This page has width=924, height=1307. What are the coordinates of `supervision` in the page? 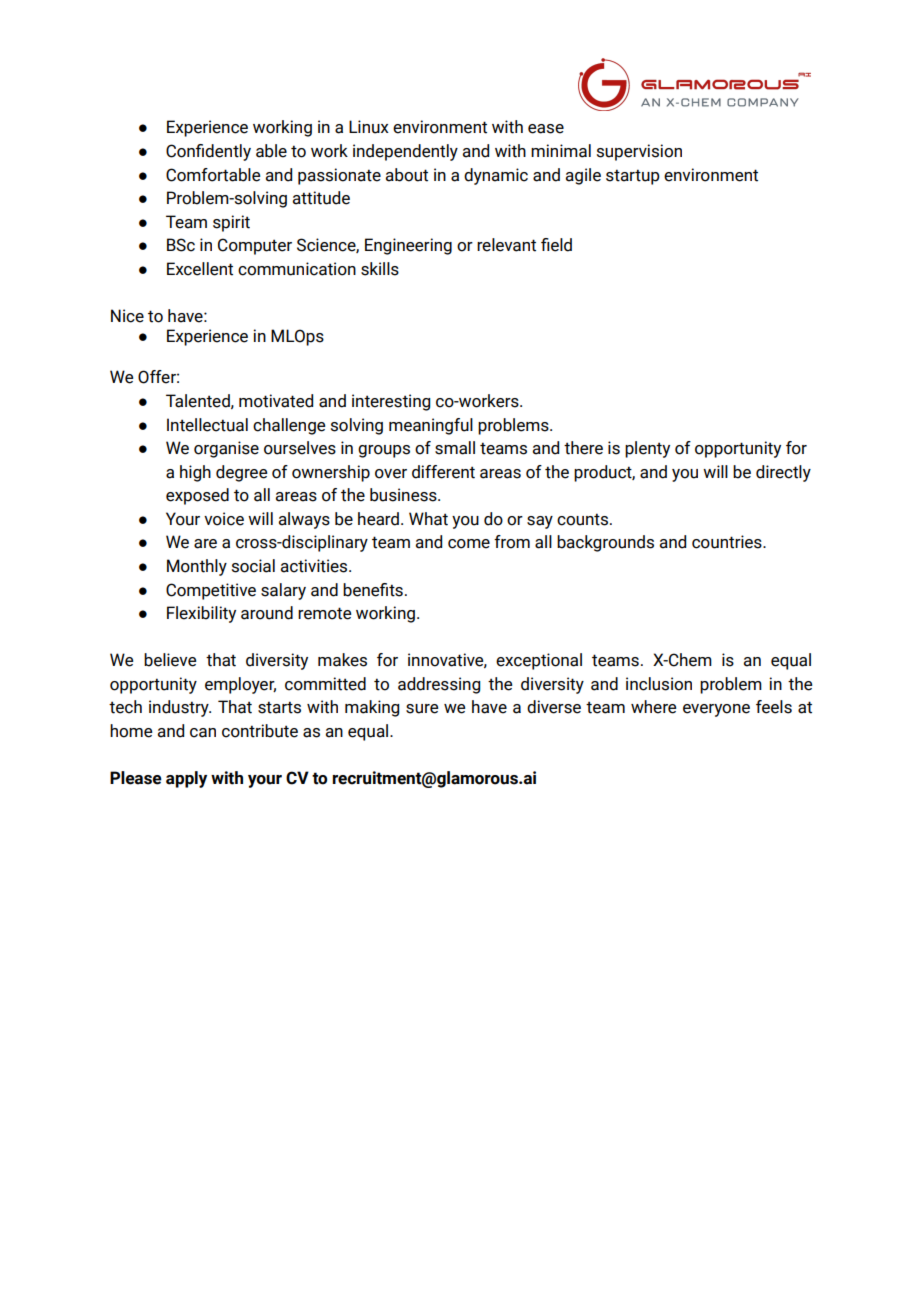 It's located at (639, 152).
